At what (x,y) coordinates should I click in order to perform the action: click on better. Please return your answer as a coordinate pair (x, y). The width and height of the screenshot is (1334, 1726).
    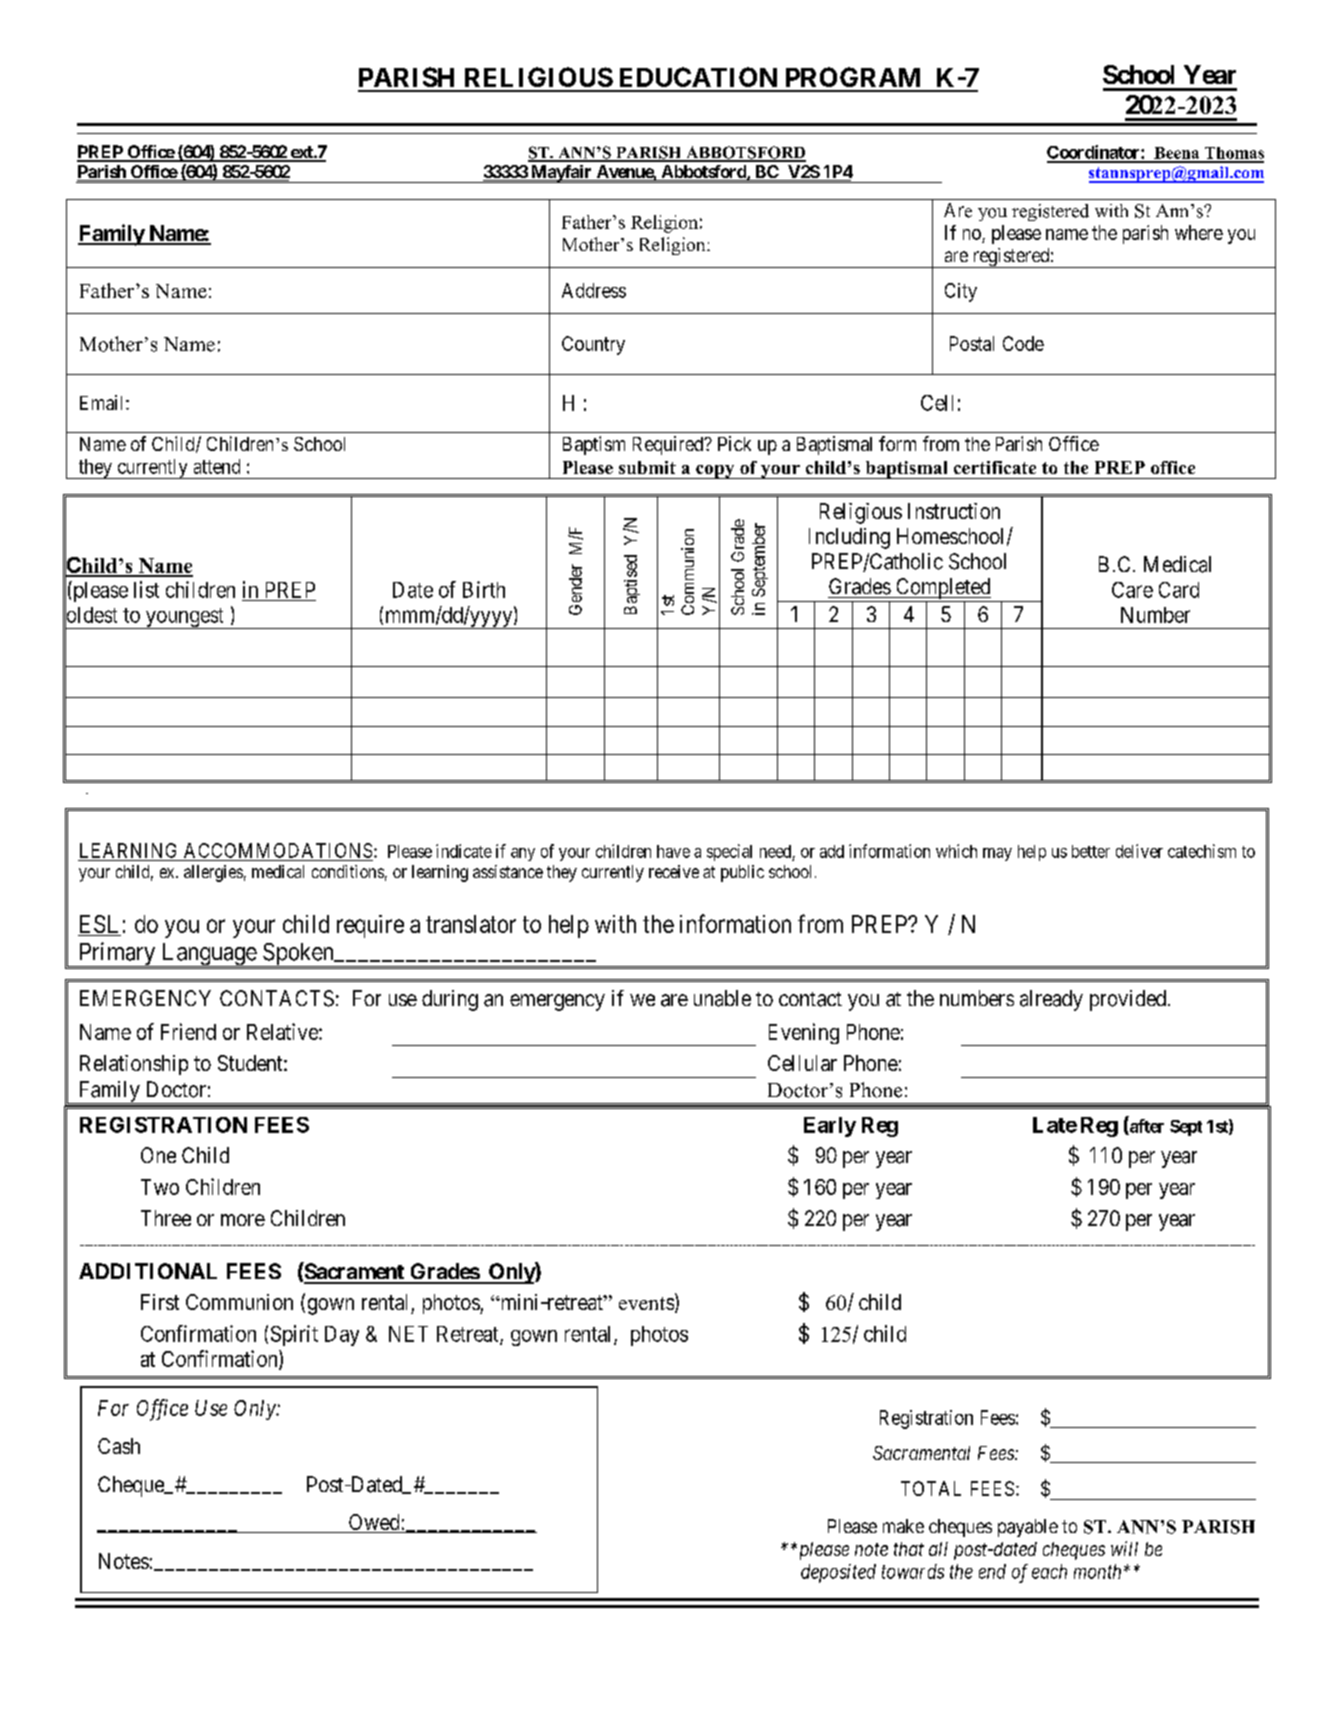
    Looking at the image, I should click on (1091, 851).
